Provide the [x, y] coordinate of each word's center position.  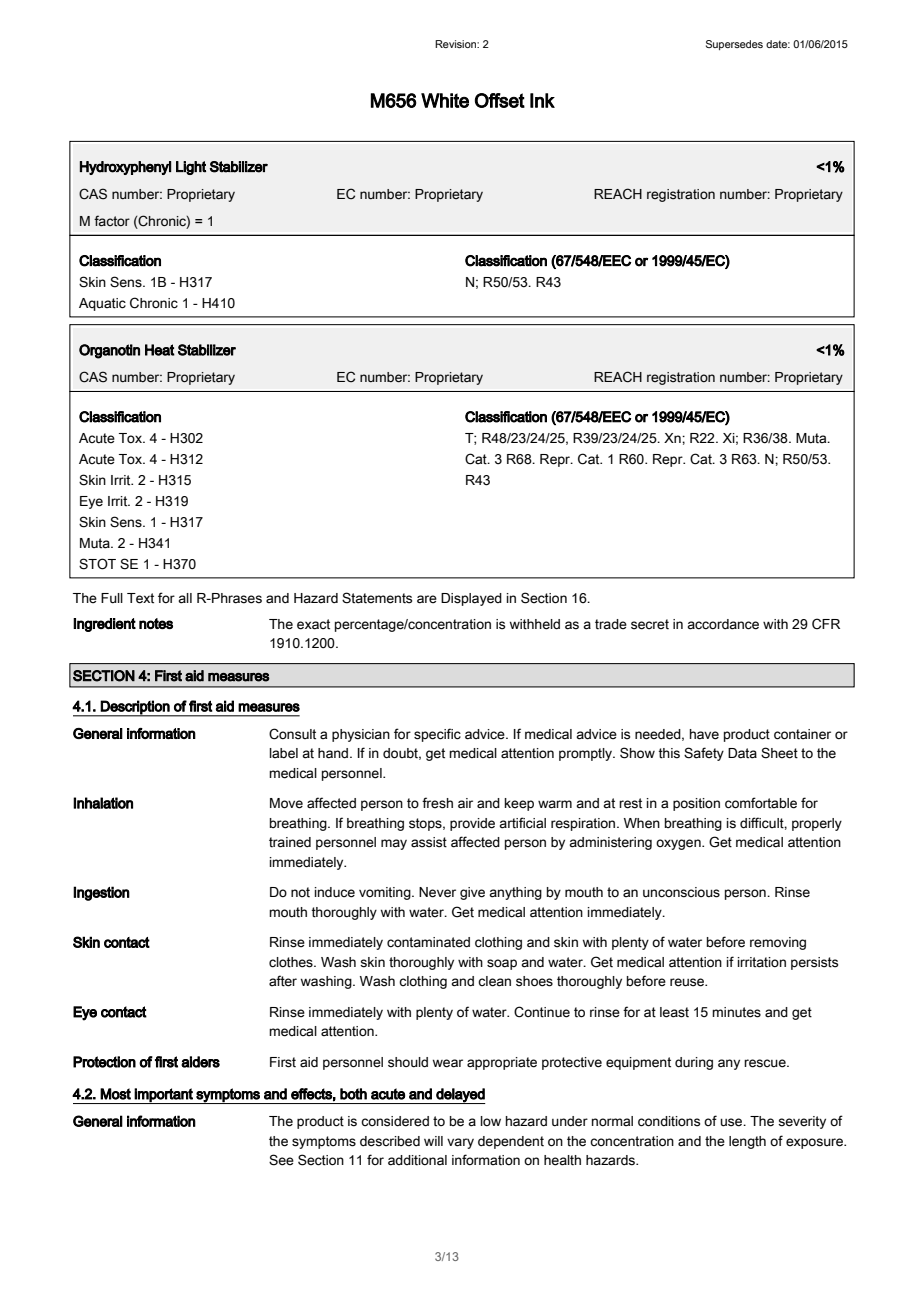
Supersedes [734, 45]
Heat [160, 350]
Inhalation [103, 803]
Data [742, 753]
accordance [723, 624]
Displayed [471, 599]
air [465, 803]
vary [460, 1143]
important [164, 1096]
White [445, 100]
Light [191, 168]
